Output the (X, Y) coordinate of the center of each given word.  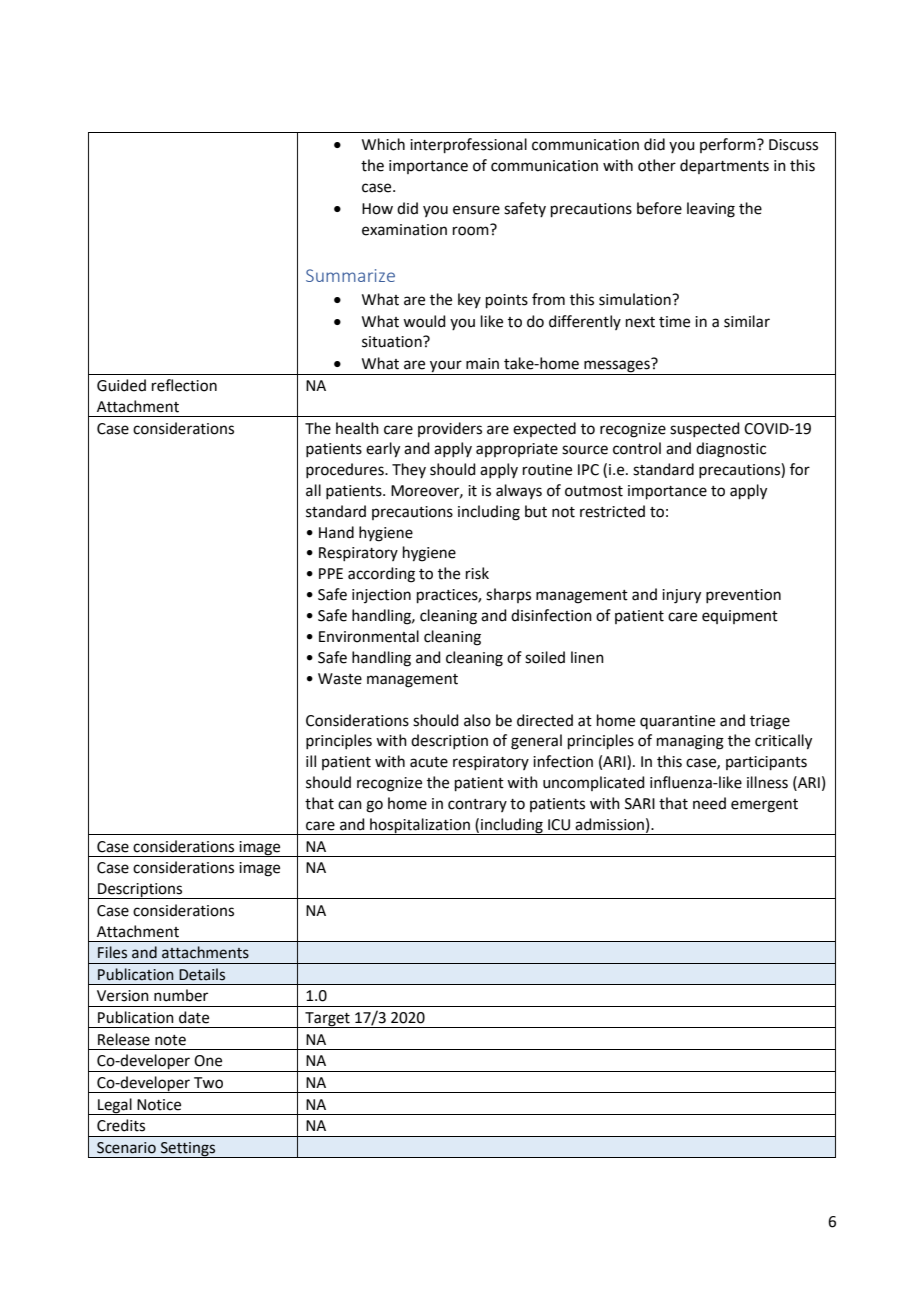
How (377, 209)
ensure (476, 210)
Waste (340, 679)
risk (477, 573)
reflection (184, 385)
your (446, 367)
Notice (159, 1105)
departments (724, 166)
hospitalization (420, 826)
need (709, 803)
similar (747, 321)
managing (690, 742)
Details (202, 974)
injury (681, 596)
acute (429, 762)
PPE (331, 573)
